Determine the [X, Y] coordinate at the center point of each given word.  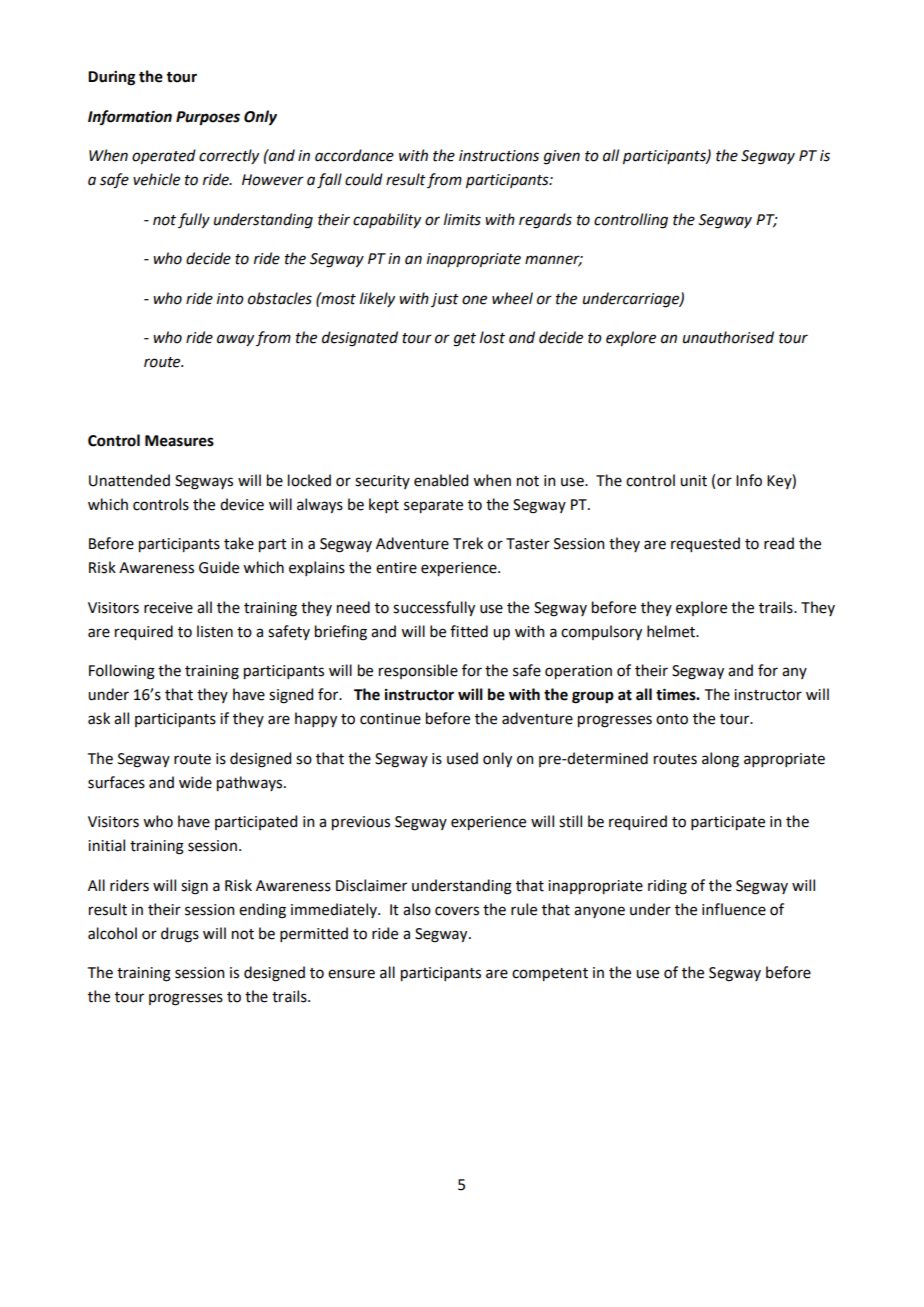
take [239, 543]
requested [705, 544]
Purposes [208, 118]
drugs [180, 935]
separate [433, 506]
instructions [499, 156]
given [562, 157]
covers [457, 911]
